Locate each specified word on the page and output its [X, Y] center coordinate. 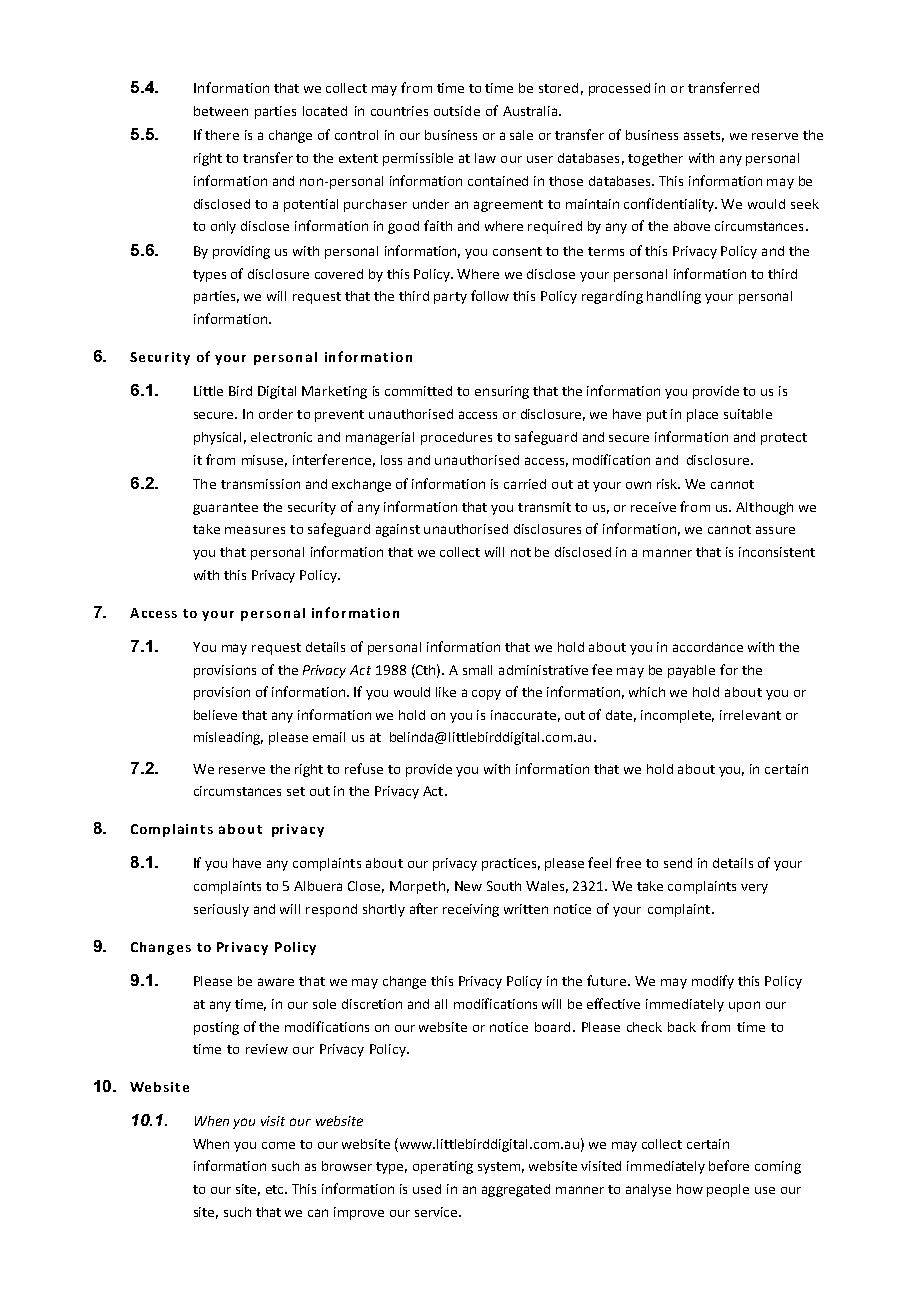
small [477, 670]
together [655, 159]
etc [276, 1189]
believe [215, 715]
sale [521, 135]
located [325, 111]
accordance [708, 647]
